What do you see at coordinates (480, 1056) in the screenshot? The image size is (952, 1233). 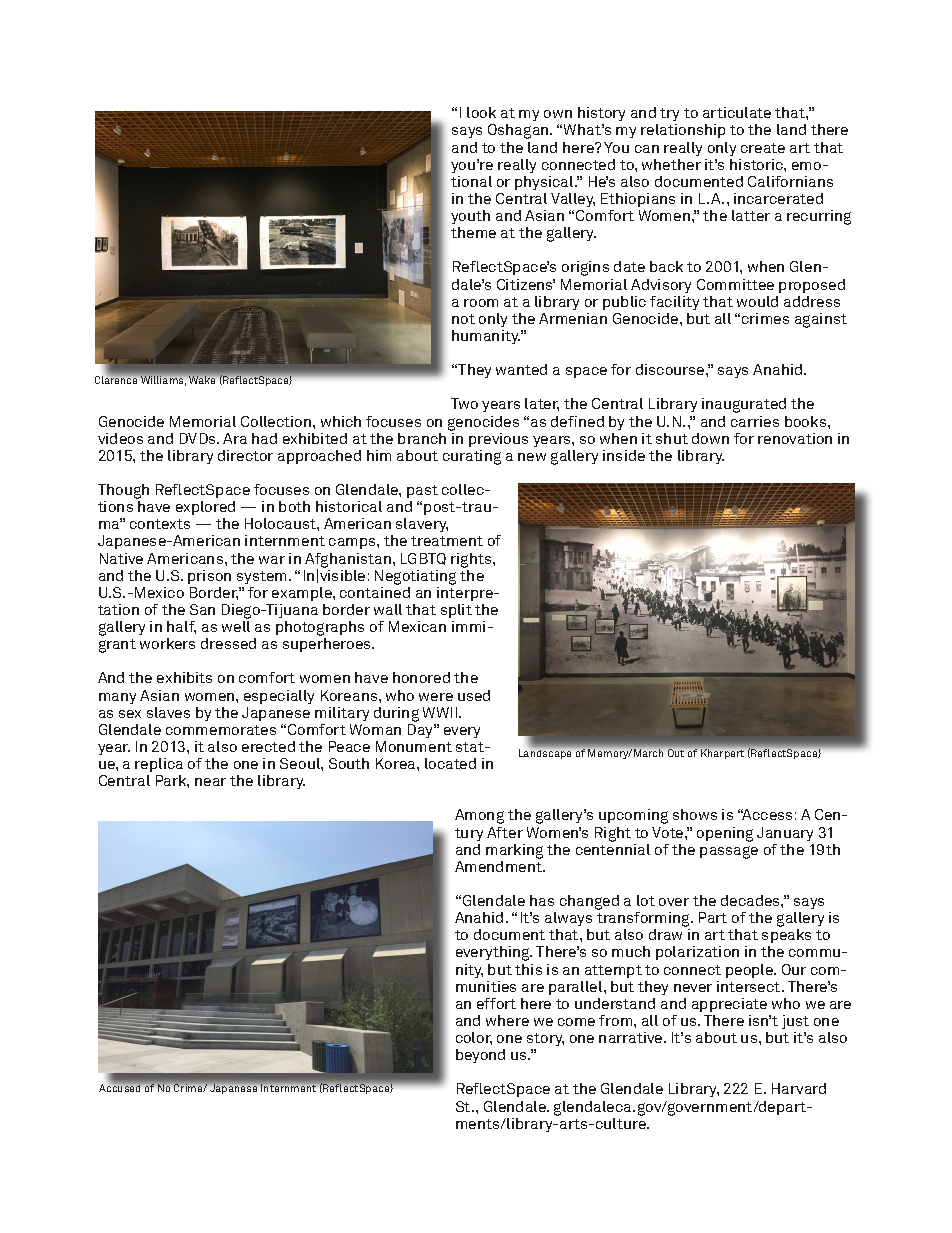 I see `beyond` at bounding box center [480, 1056].
